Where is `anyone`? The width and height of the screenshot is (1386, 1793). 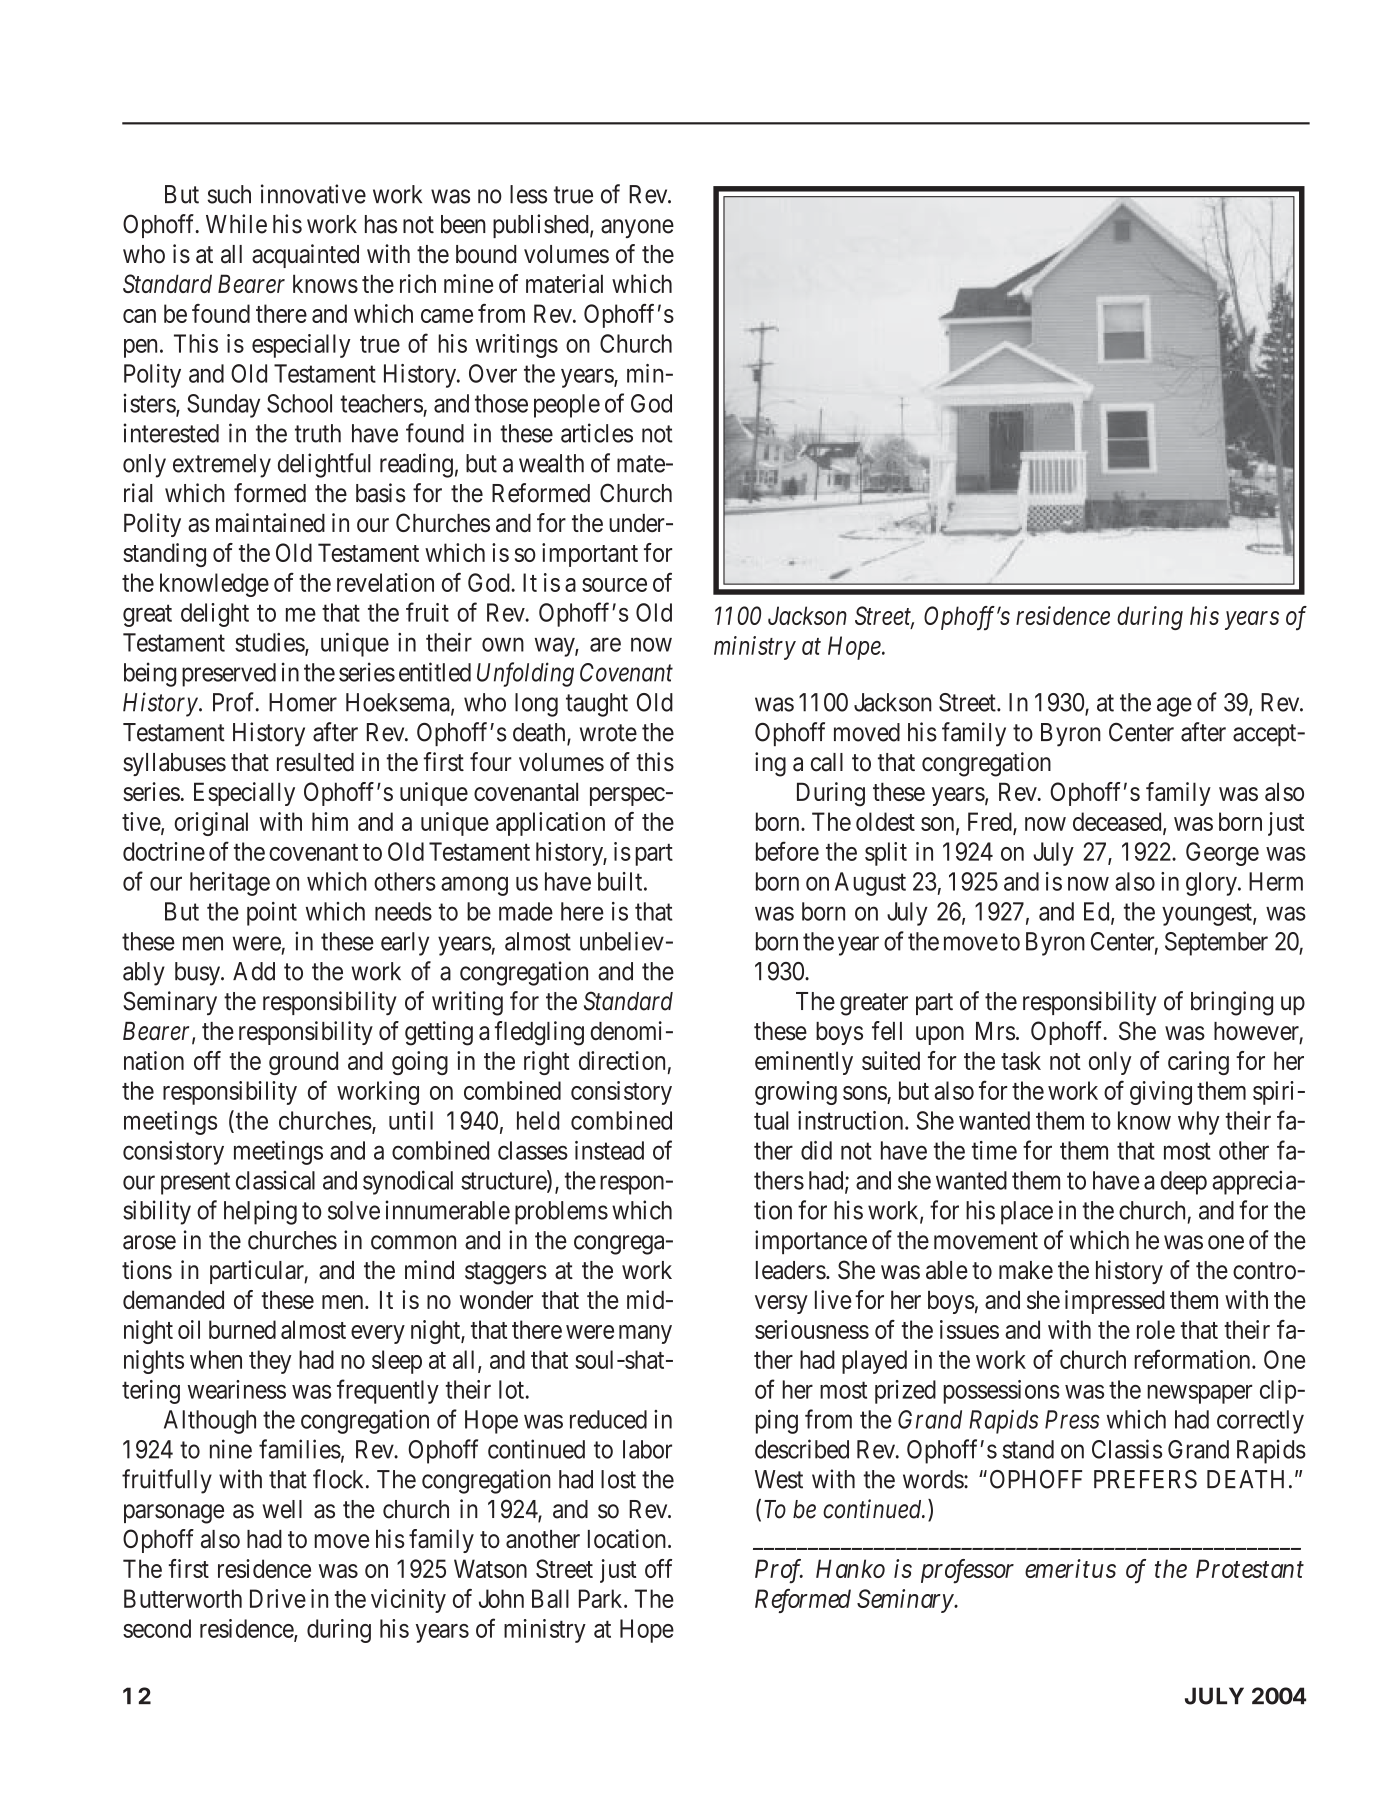
anyone is located at coordinates (637, 228).
